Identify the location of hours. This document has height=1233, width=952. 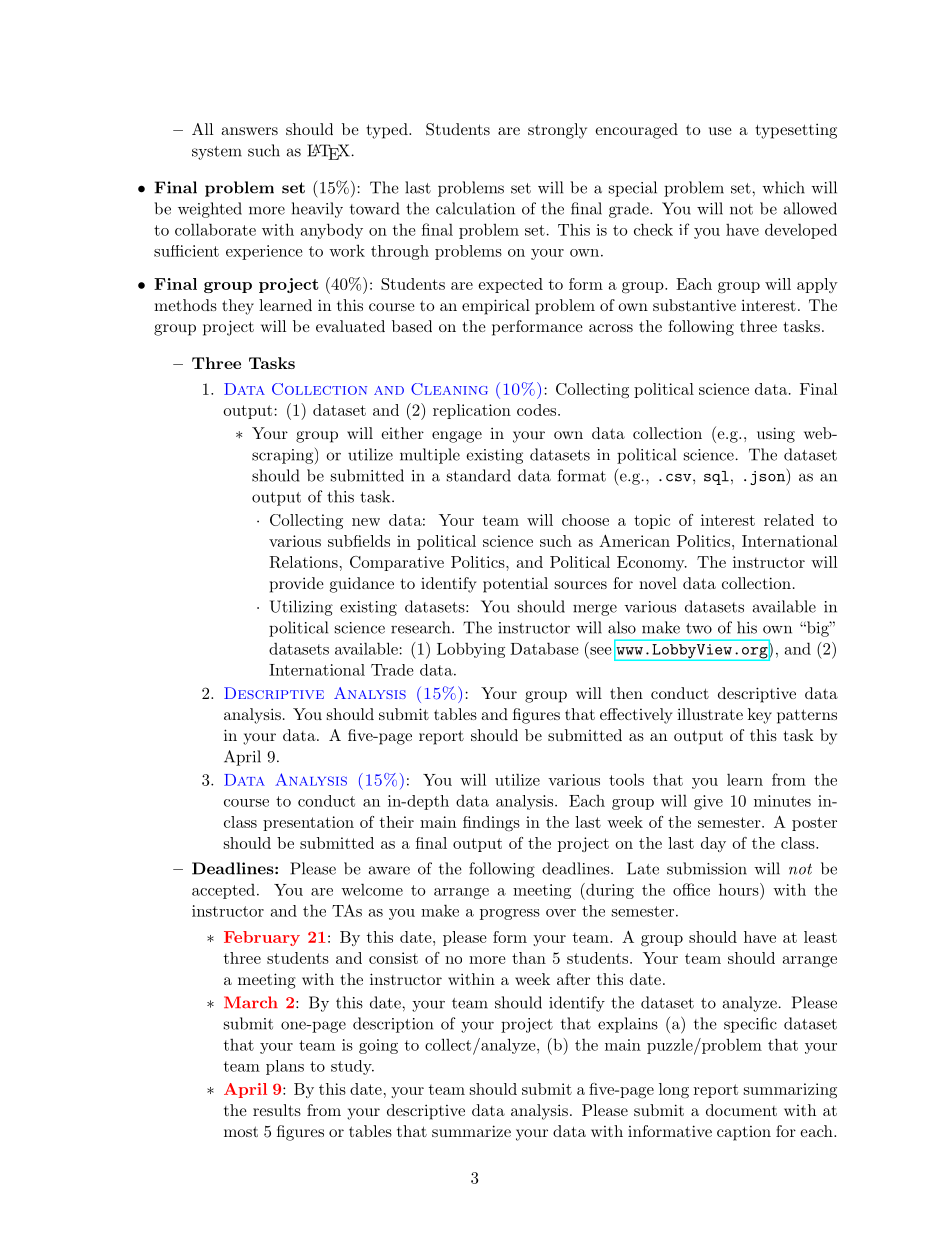
(739, 889).
